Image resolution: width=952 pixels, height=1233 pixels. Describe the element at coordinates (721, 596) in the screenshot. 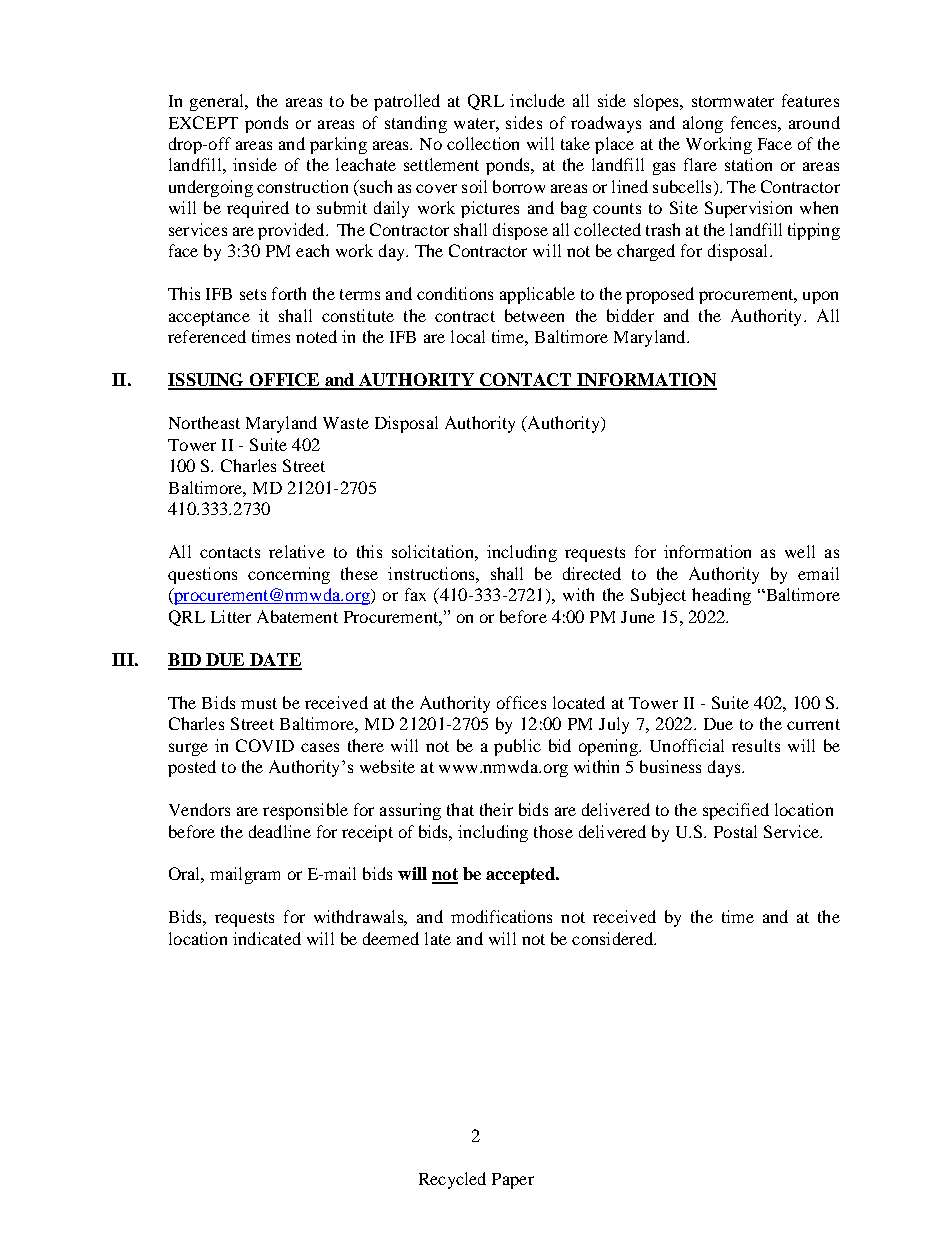

I see `heading` at that location.
